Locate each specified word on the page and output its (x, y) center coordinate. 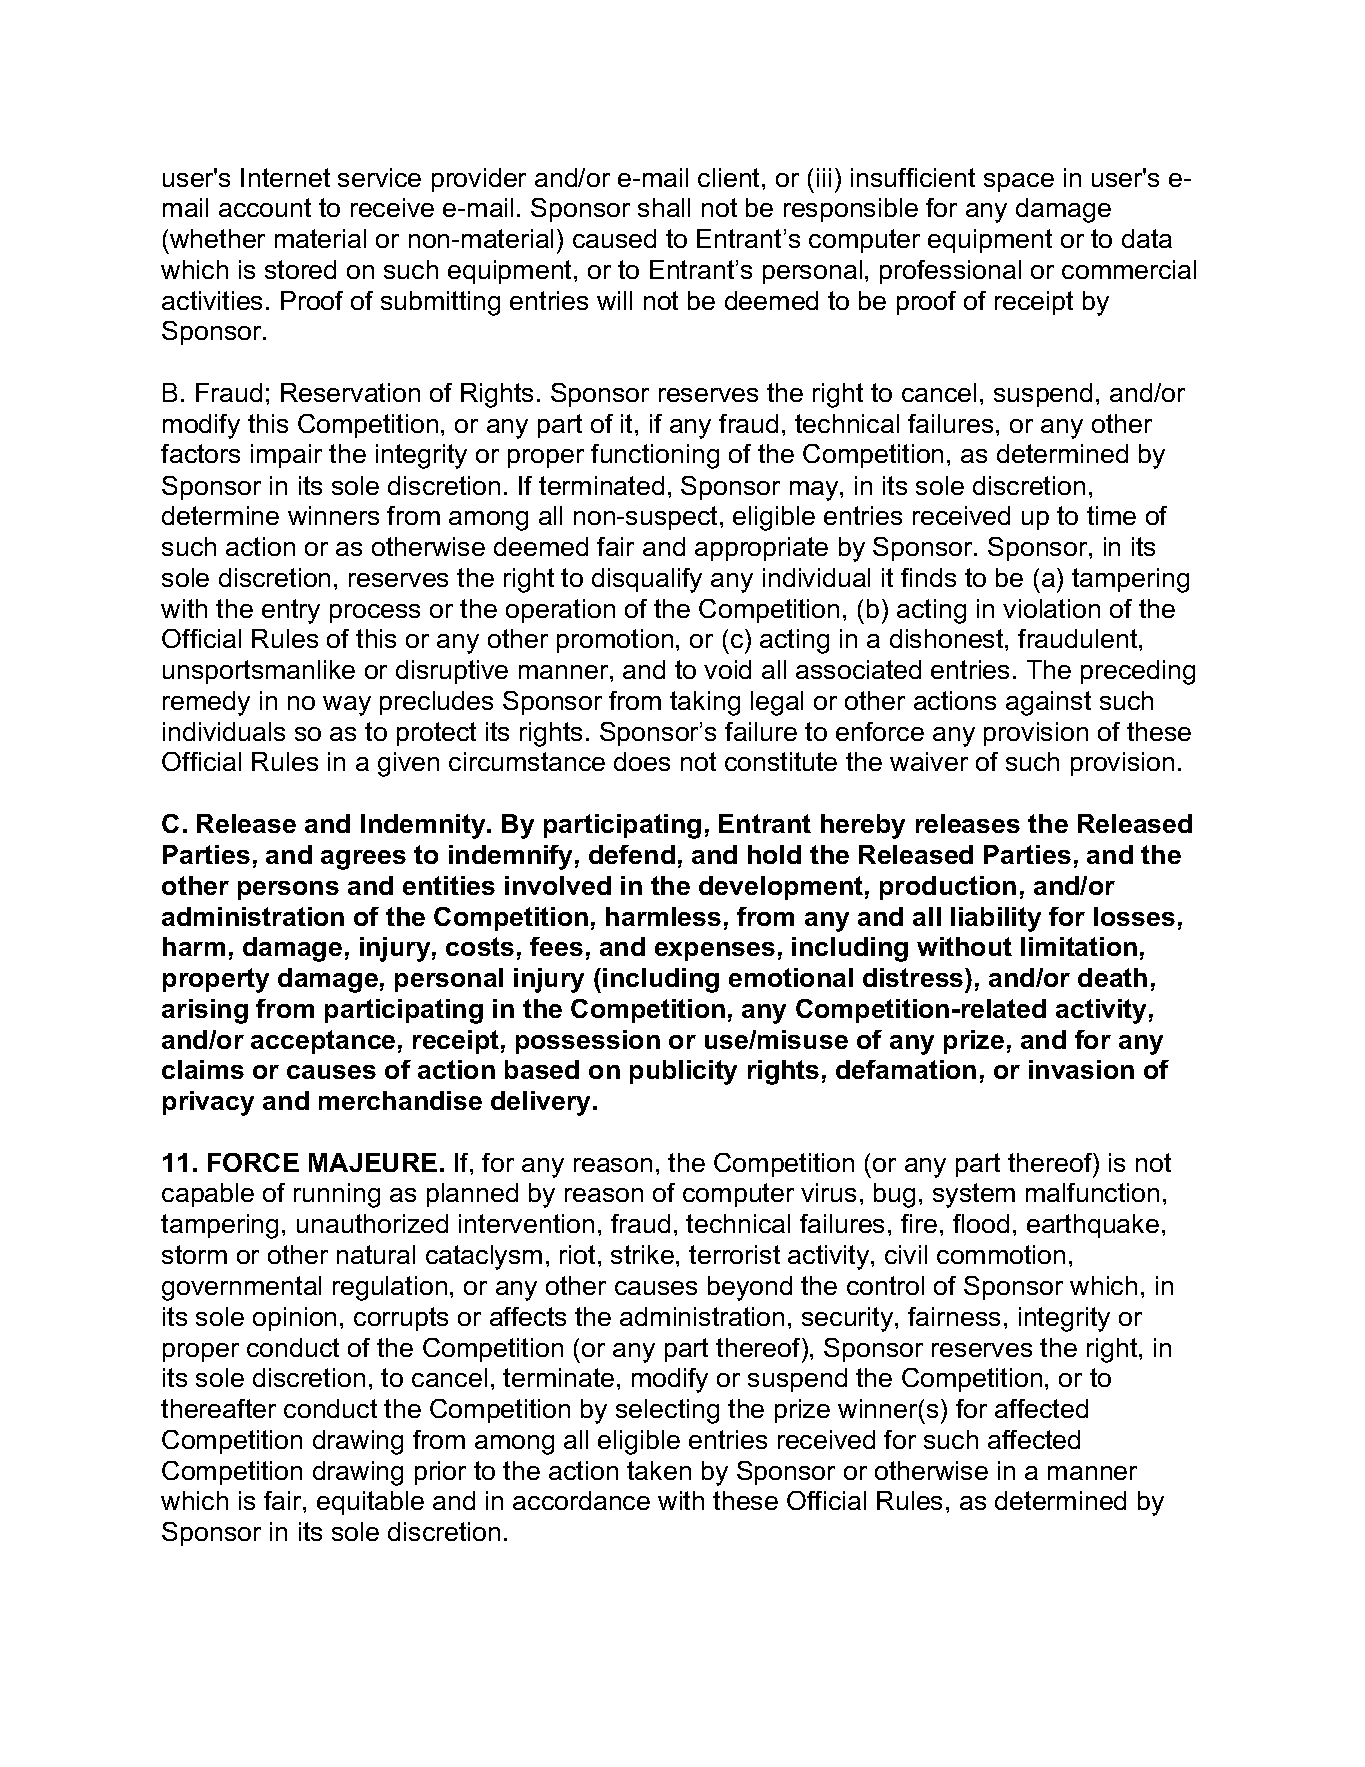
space (1019, 182)
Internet (285, 177)
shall (664, 207)
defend (632, 854)
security (849, 1319)
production (948, 888)
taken (659, 1470)
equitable (370, 1503)
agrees (363, 860)
